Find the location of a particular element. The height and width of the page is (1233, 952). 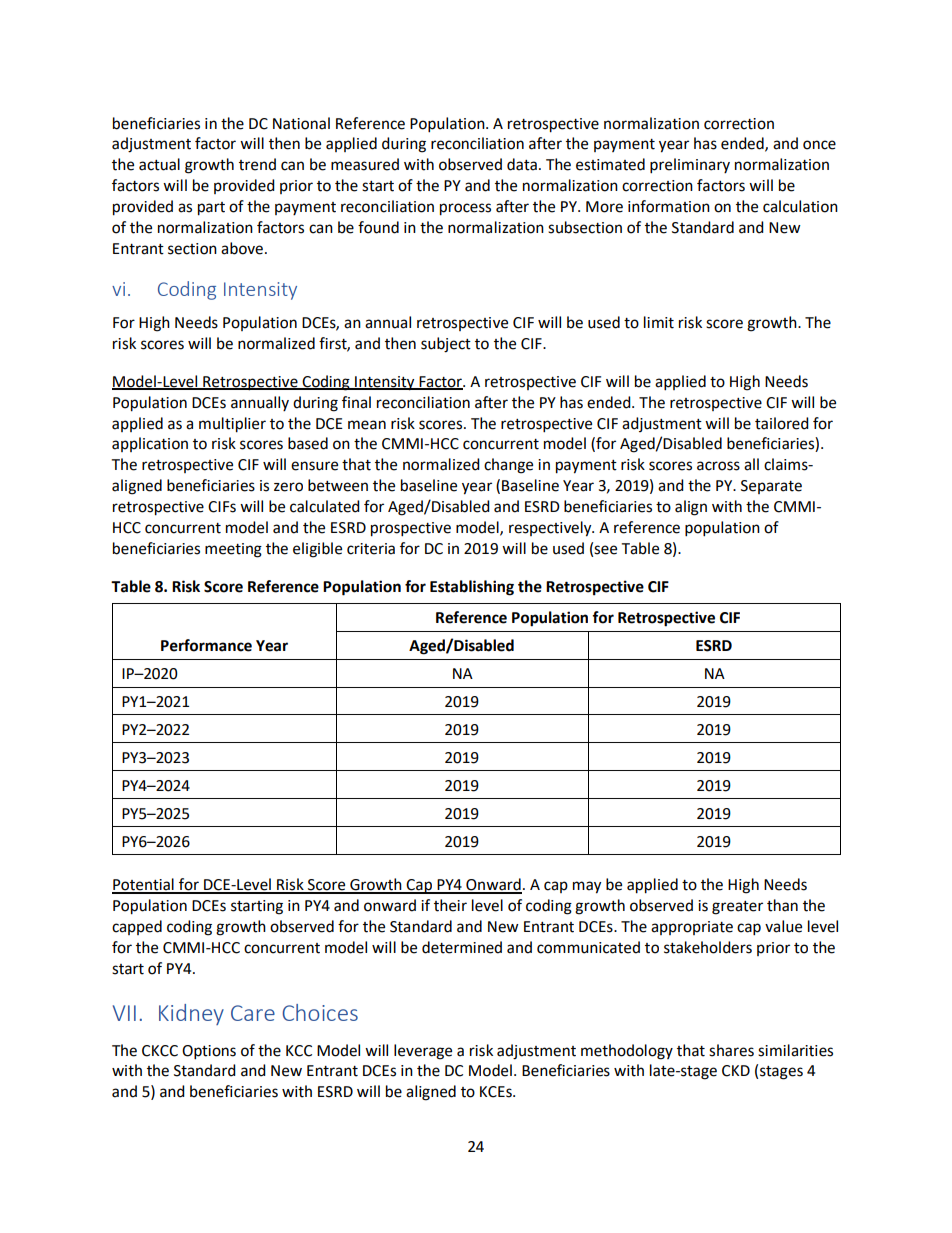

preliminary is located at coordinates (690, 166).
